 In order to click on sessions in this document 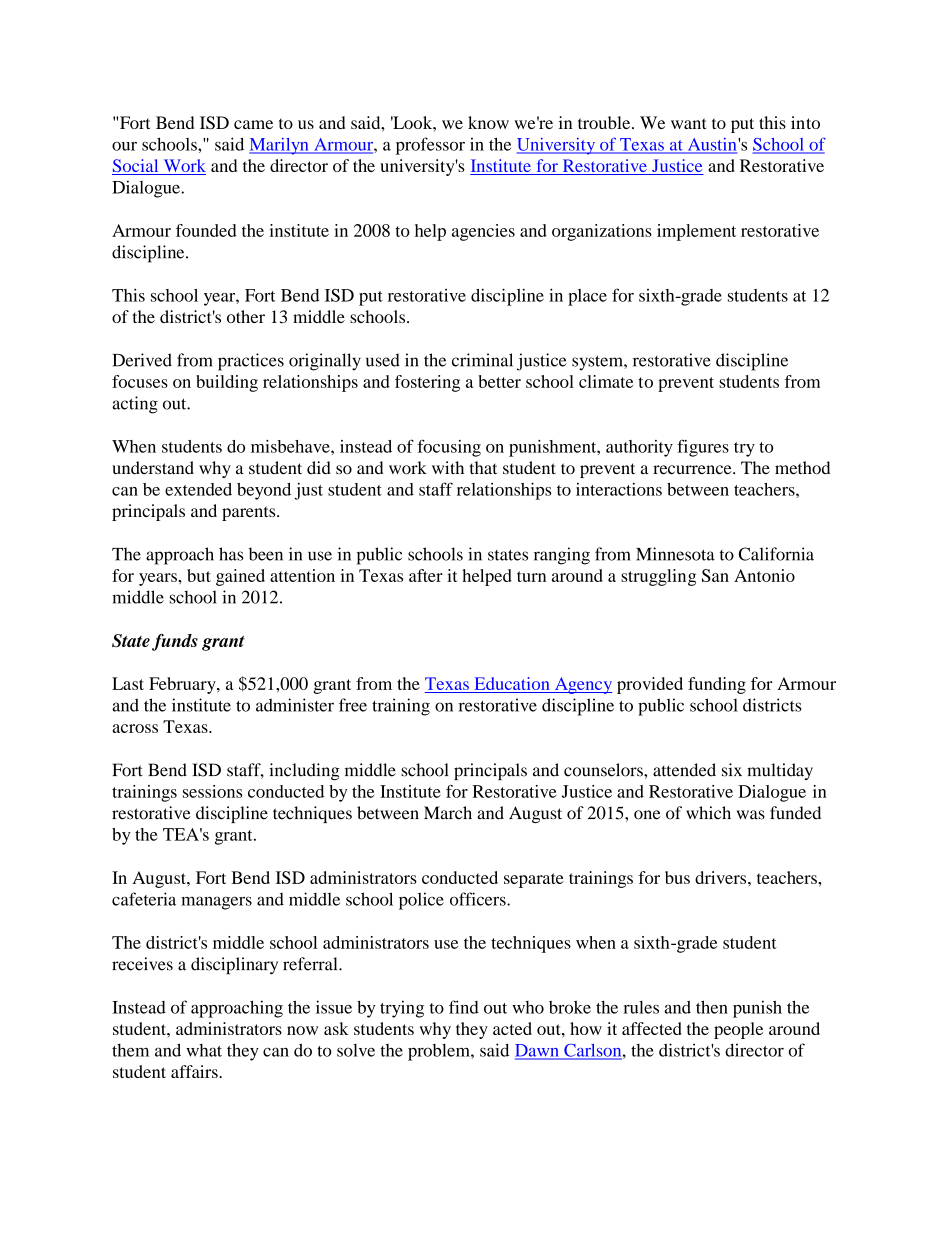, I will do `click(212, 791)`.
